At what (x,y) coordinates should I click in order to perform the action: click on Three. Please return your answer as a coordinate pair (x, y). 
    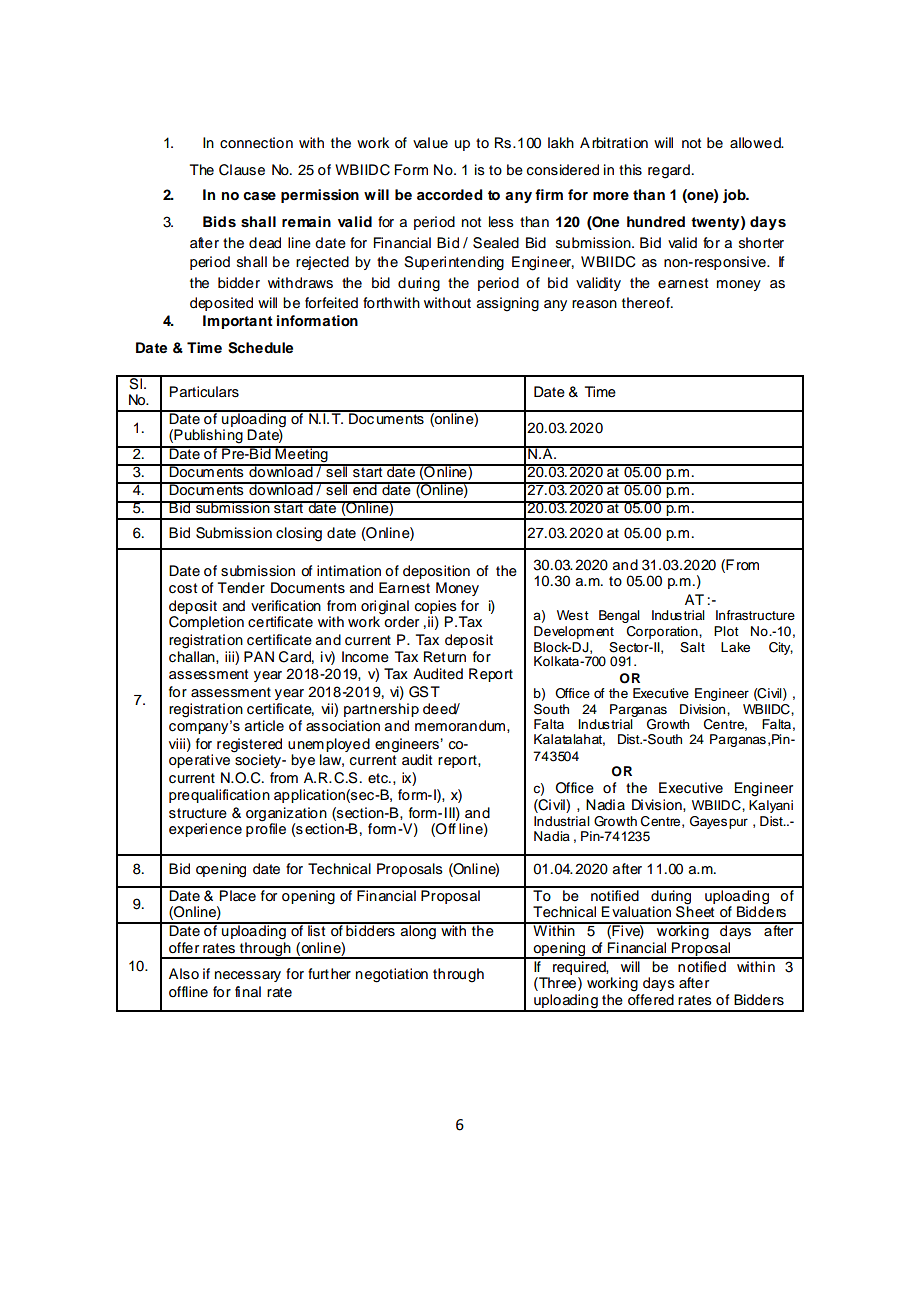
    Looking at the image, I should click on (556, 984).
